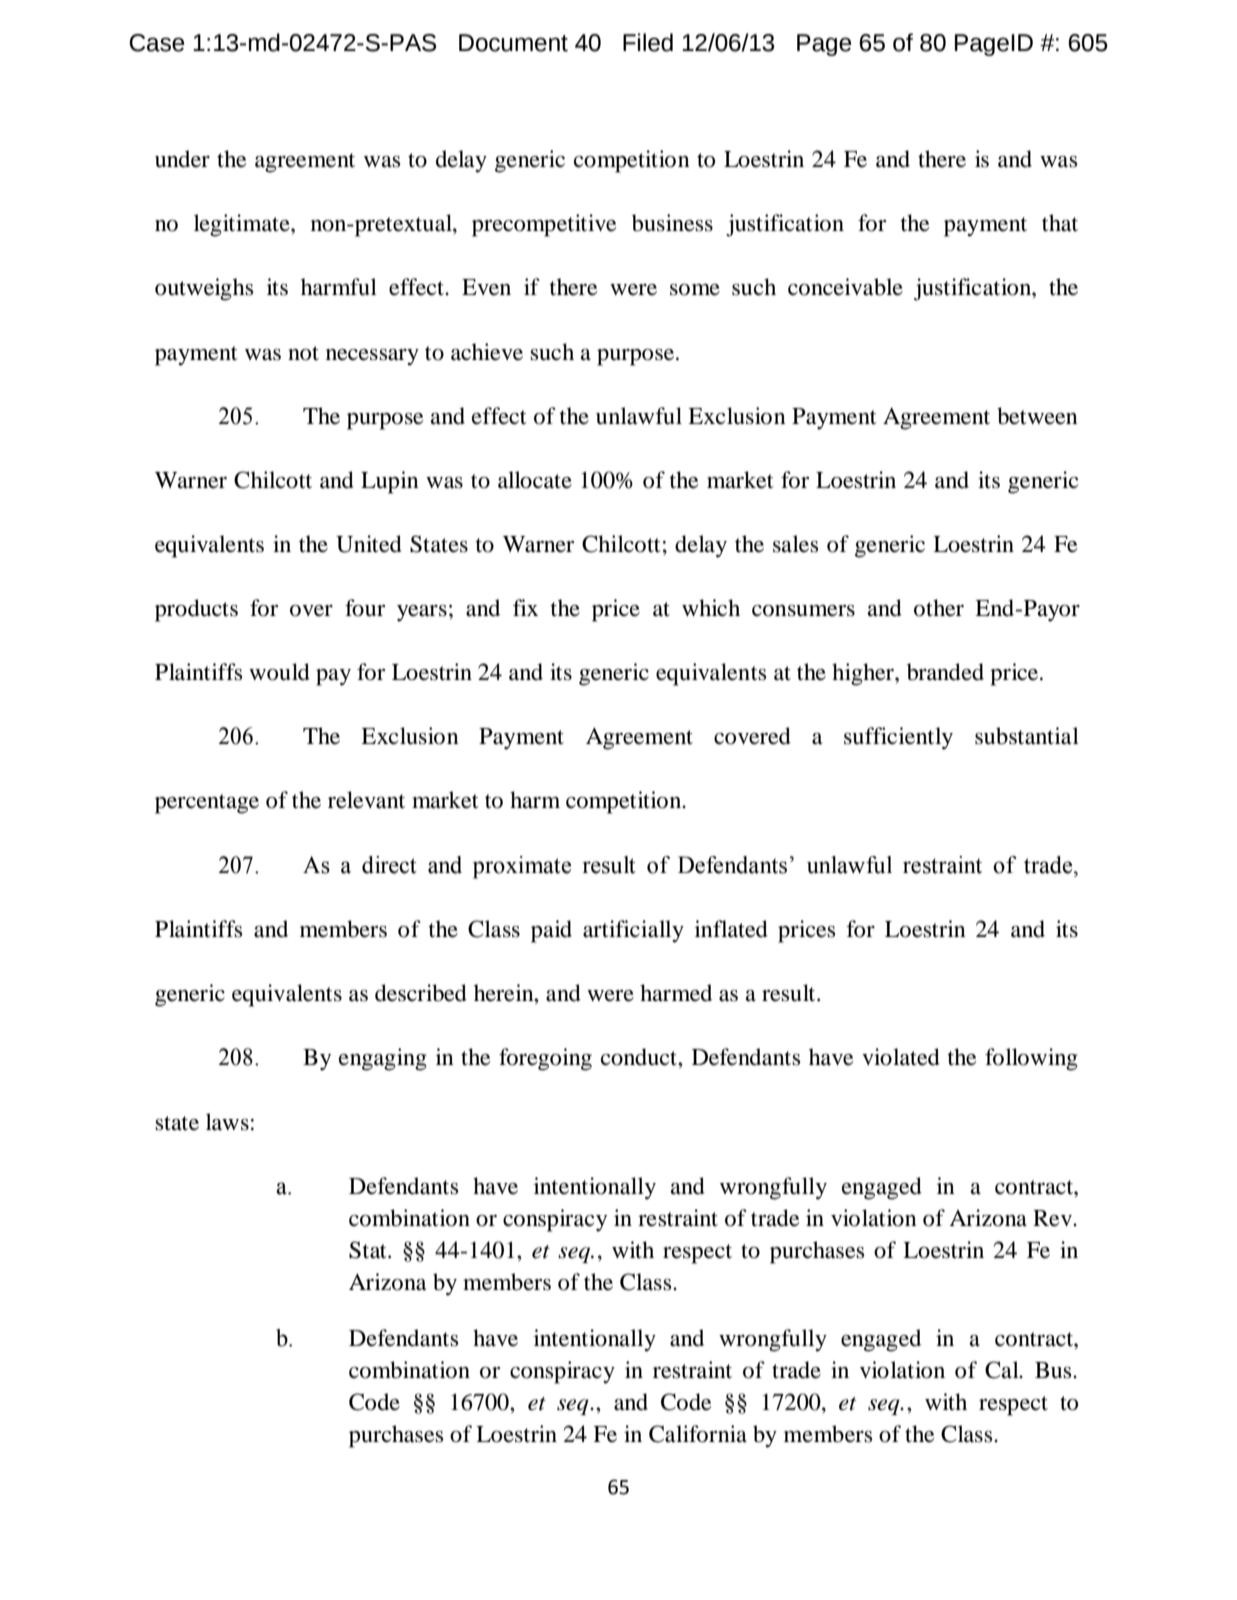 Image resolution: width=1237 pixels, height=1600 pixels. Describe the element at coordinates (279, 672) in the screenshot. I see `would` at that location.
